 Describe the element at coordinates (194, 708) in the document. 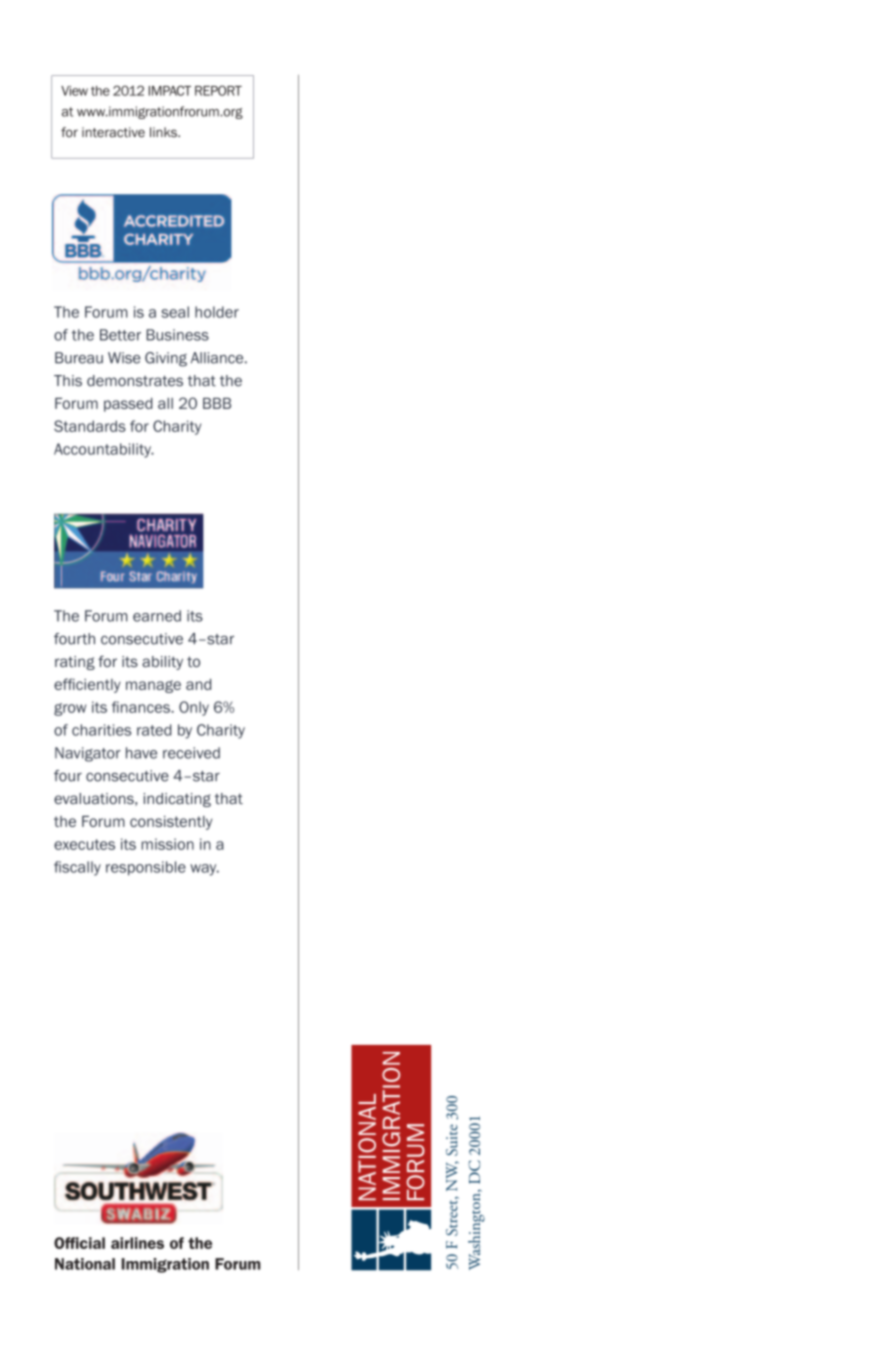

I see `Only` at that location.
